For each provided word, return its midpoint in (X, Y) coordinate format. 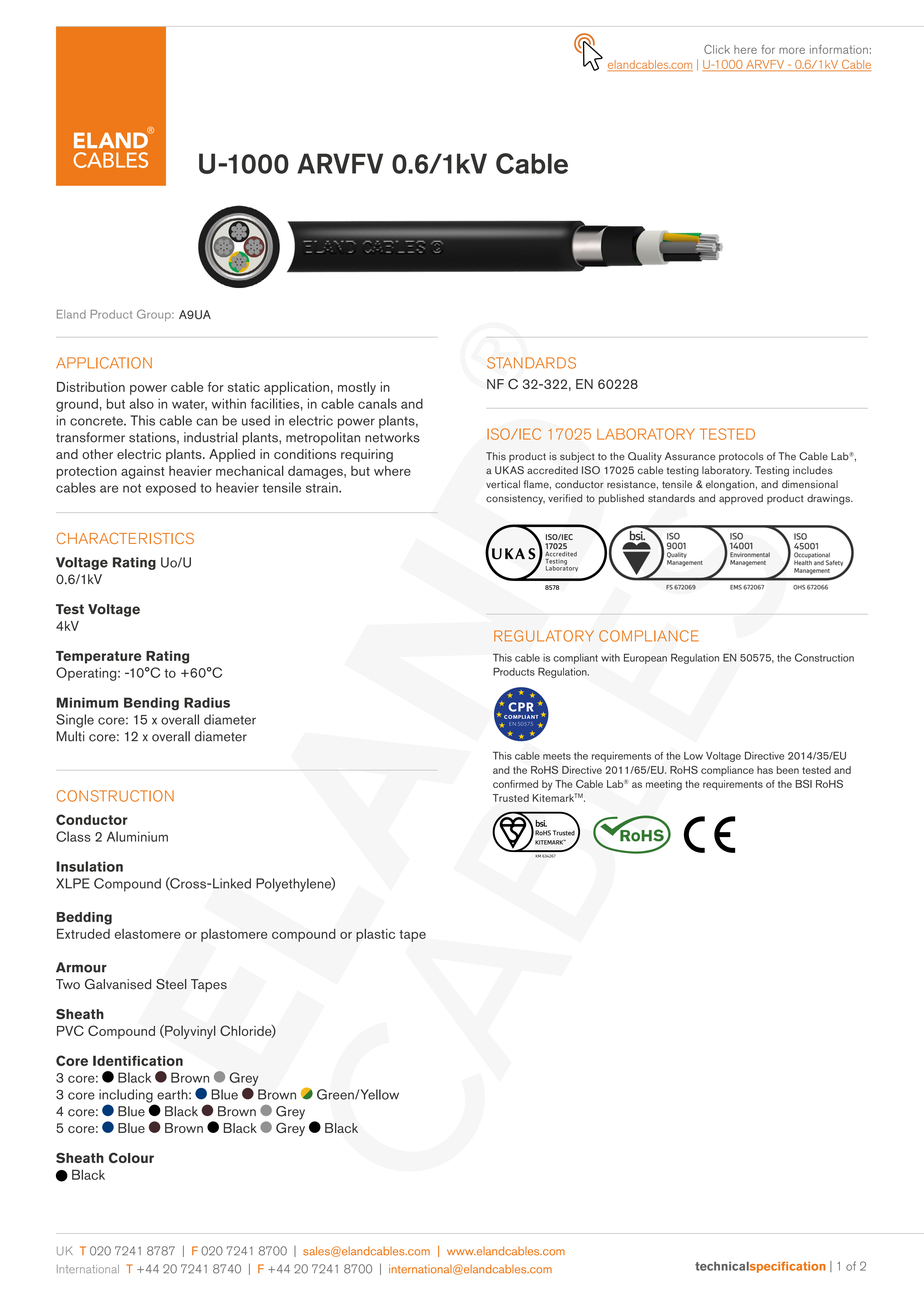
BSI (803, 784)
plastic (375, 935)
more (792, 50)
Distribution (91, 387)
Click (717, 49)
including (127, 1097)
